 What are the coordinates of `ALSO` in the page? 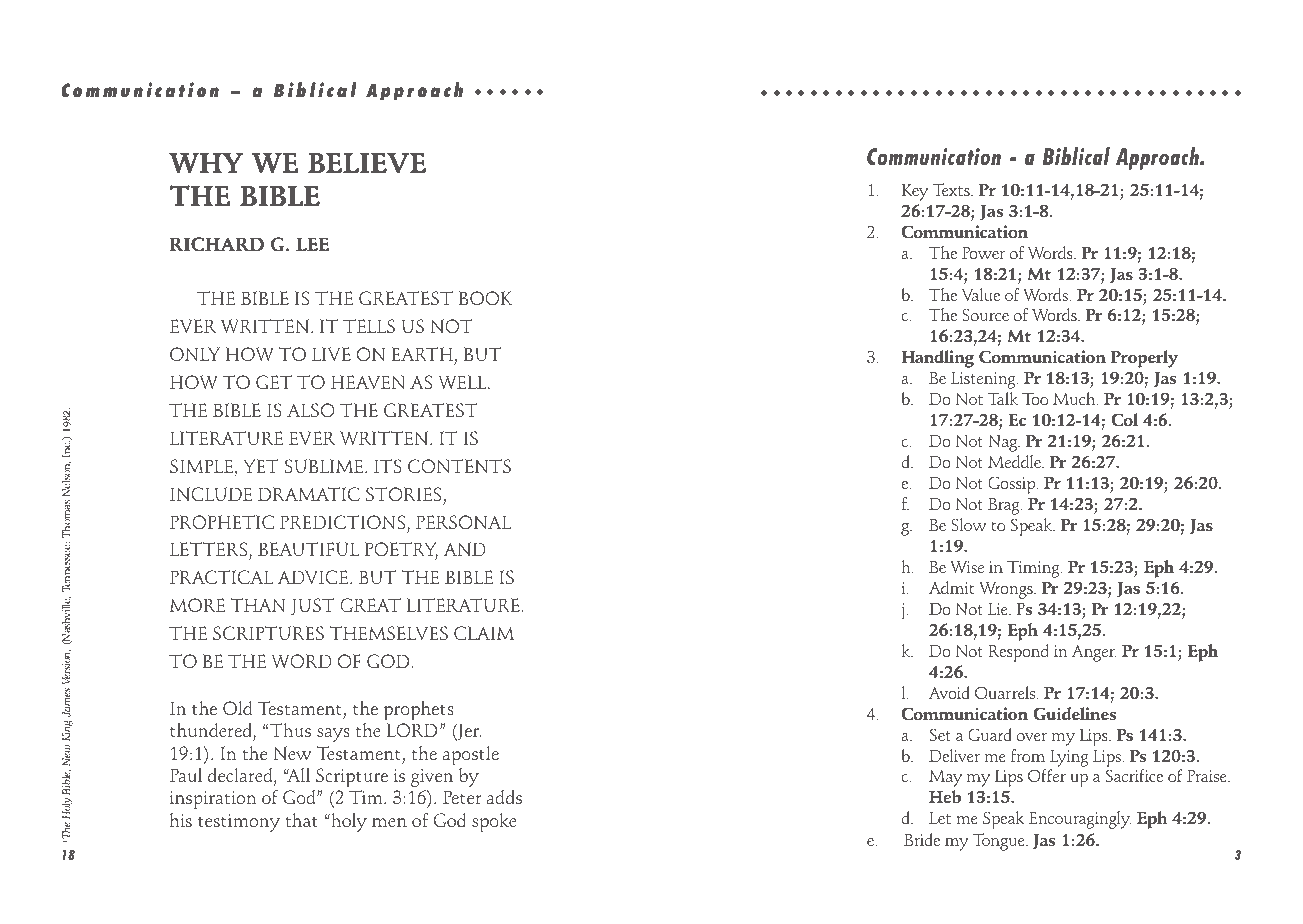 It's located at (310, 410).
